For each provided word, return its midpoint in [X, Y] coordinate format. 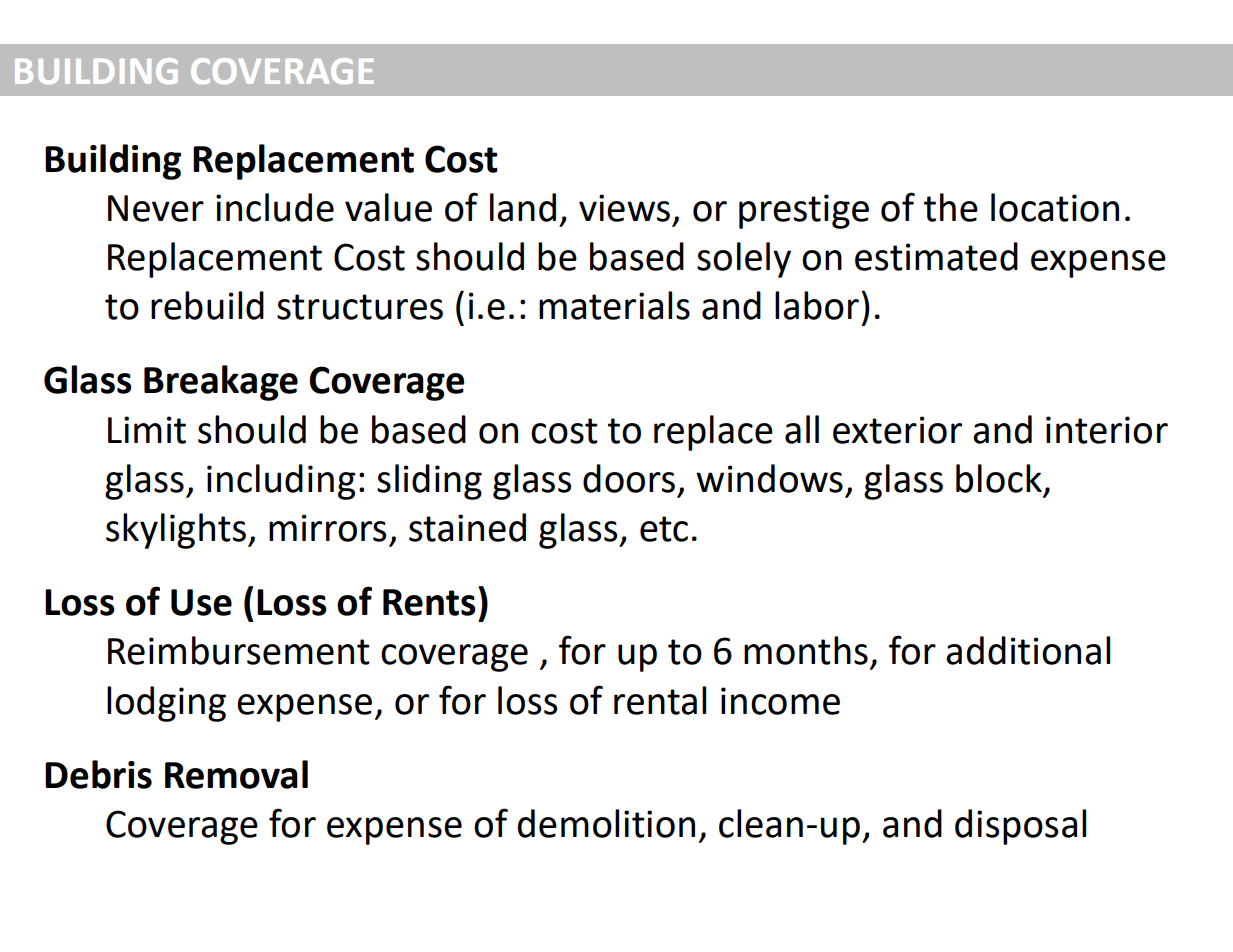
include [275, 207]
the [951, 207]
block [999, 478]
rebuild [207, 305]
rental [660, 700]
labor [817, 305]
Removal [236, 774]
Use [201, 602]
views [624, 208]
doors [629, 478]
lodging [166, 704]
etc [664, 529]
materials [614, 305]
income [780, 701]
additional [1028, 650]
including [281, 482]
